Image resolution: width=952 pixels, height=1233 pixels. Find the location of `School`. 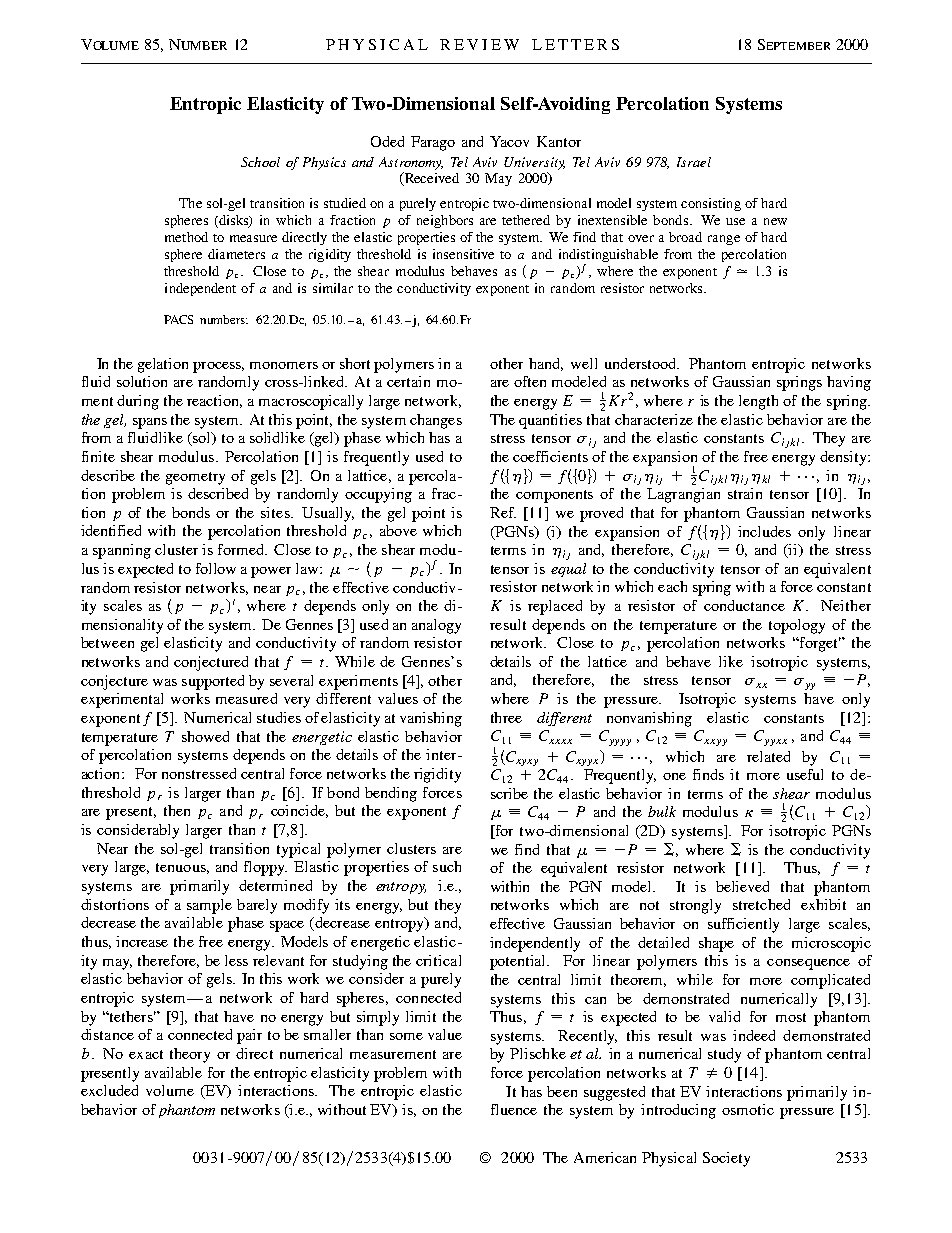

School is located at coordinates (260, 162).
